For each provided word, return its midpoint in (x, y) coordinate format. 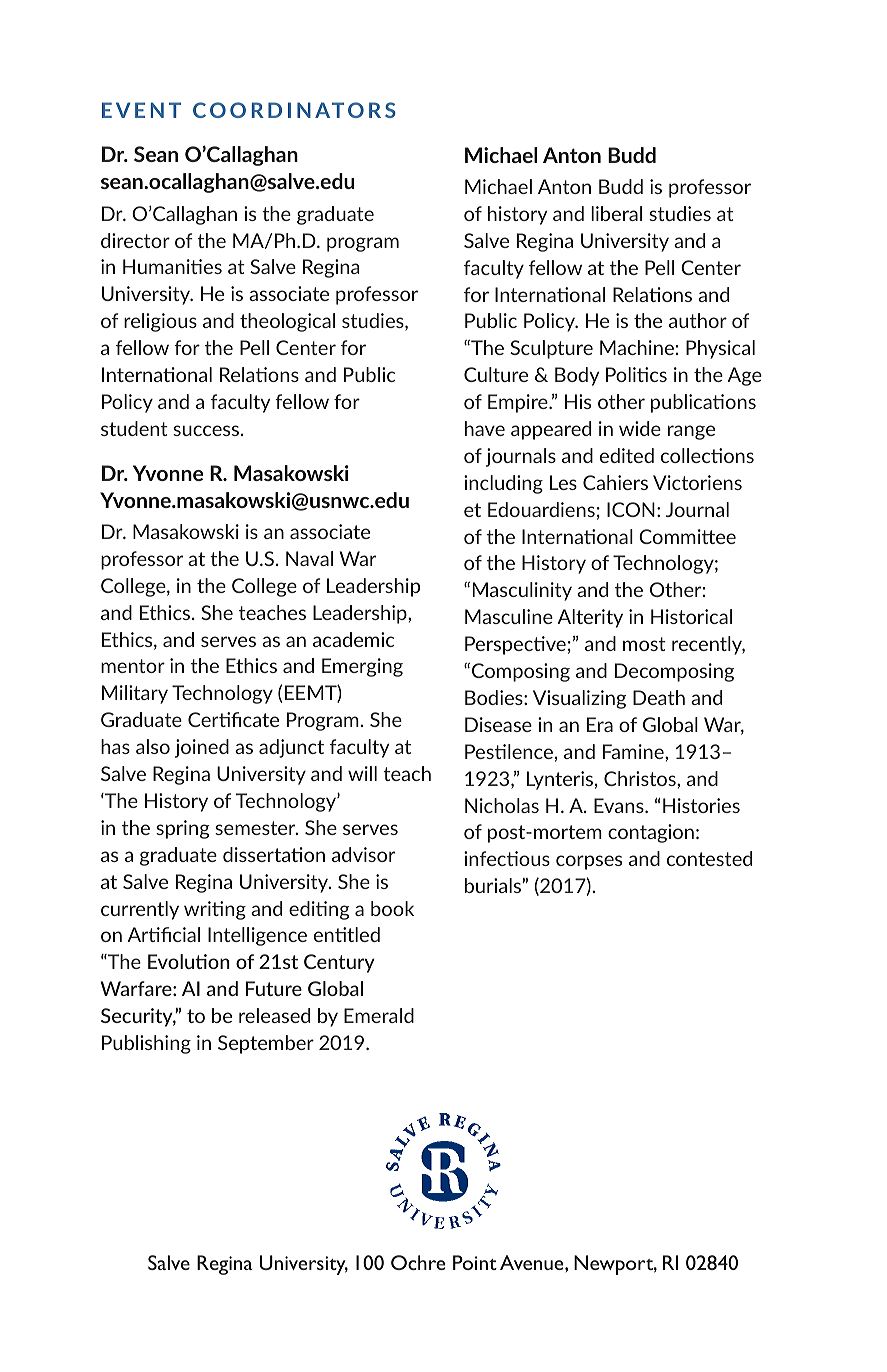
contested (709, 858)
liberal (616, 213)
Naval (309, 558)
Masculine (509, 616)
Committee (687, 536)
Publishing (146, 1044)
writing (215, 910)
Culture (496, 374)
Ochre (418, 1262)
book (392, 908)
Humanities (172, 266)
